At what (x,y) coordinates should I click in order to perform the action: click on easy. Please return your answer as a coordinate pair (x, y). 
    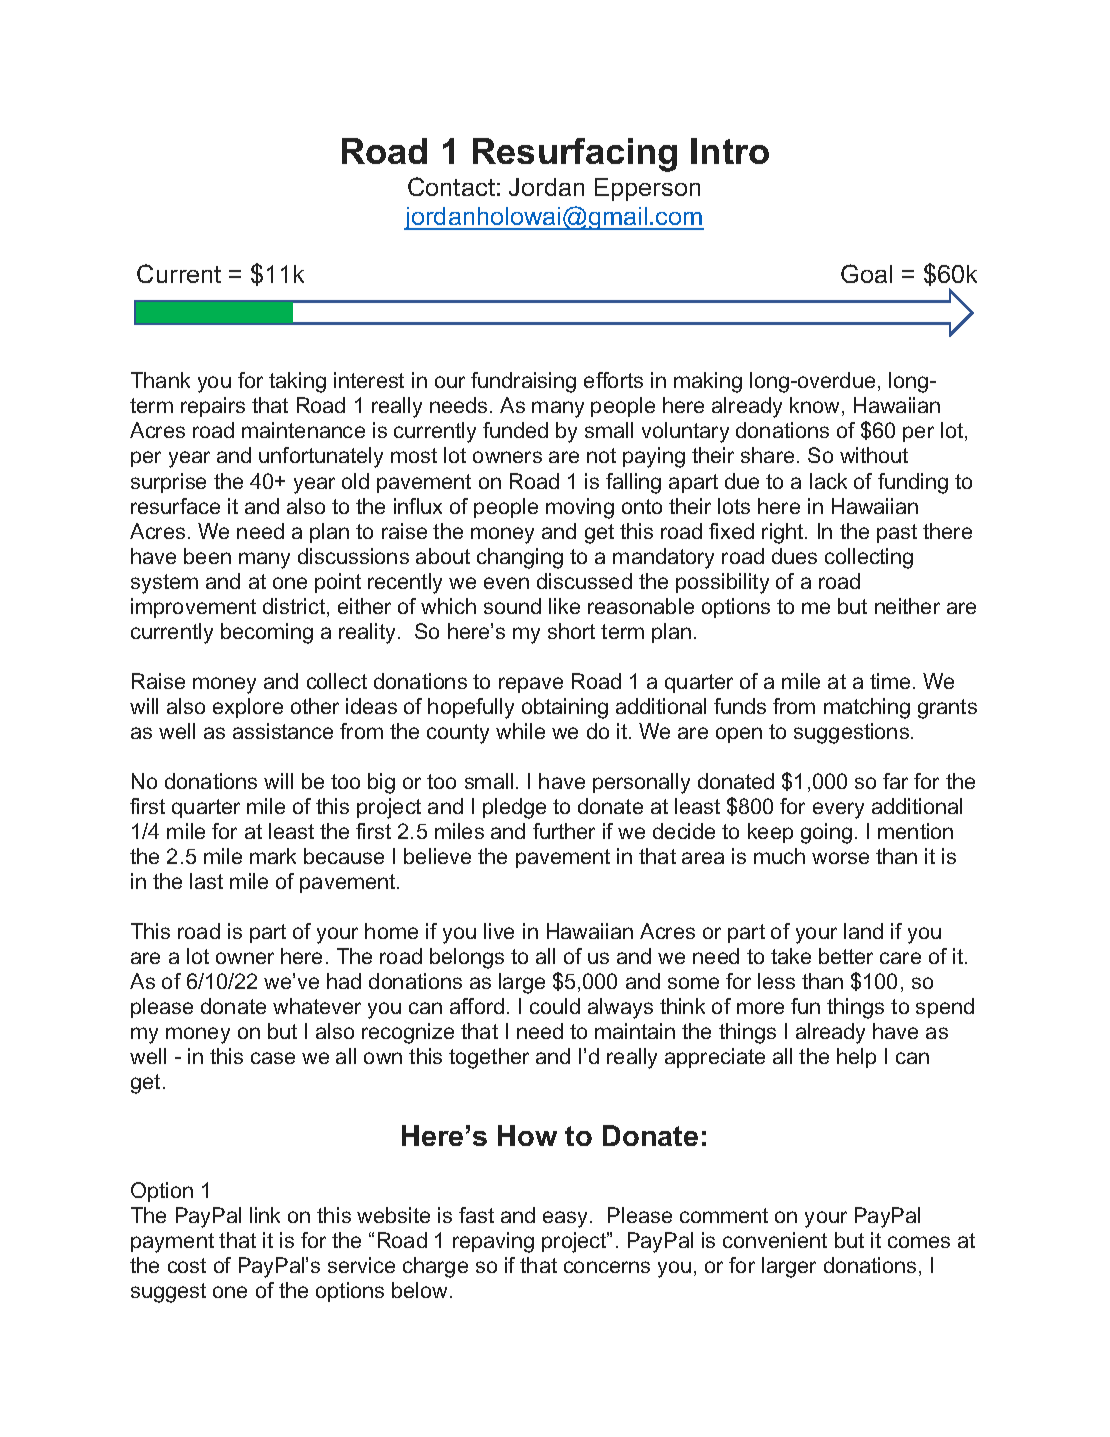
    Looking at the image, I should click on (567, 1219).
